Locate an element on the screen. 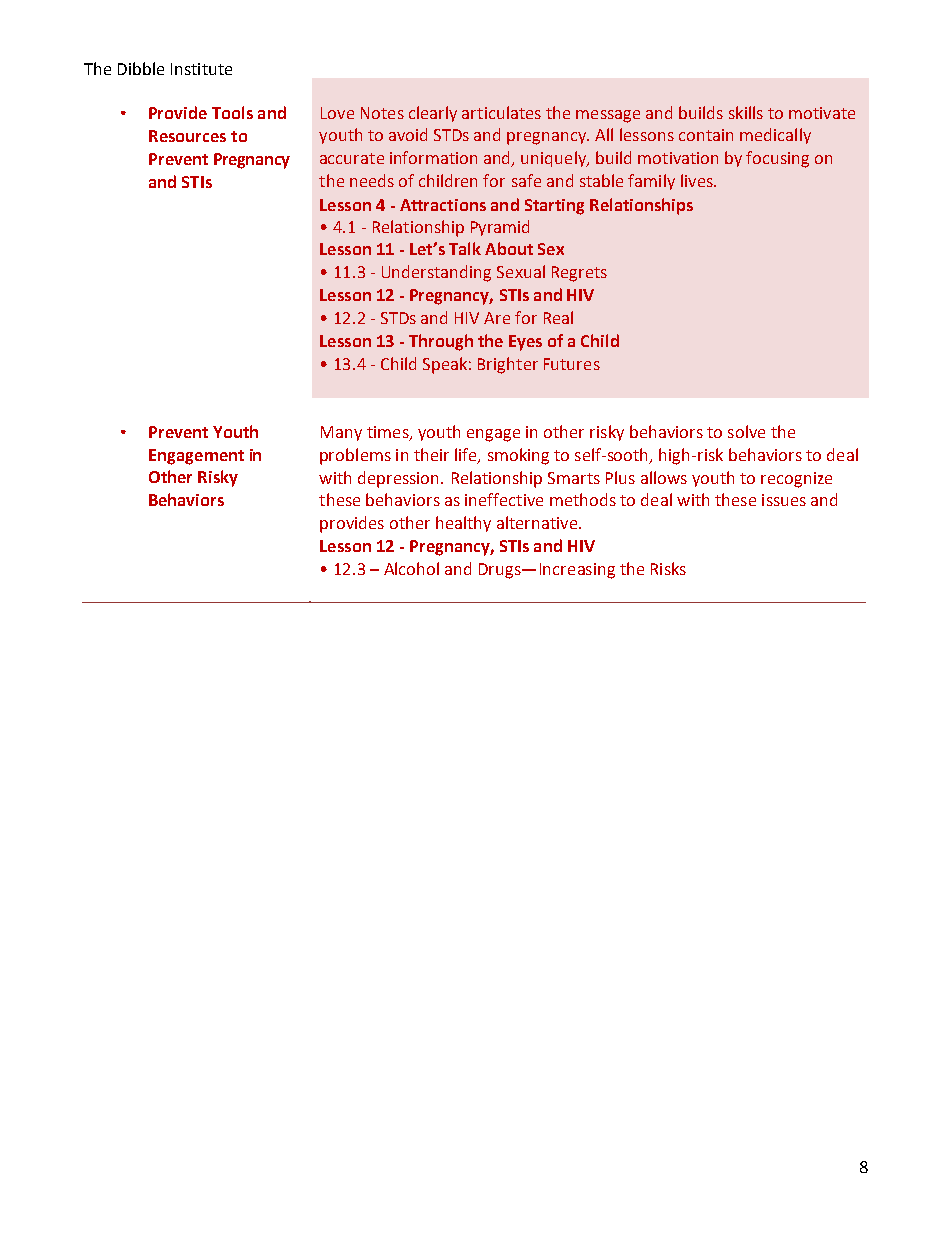 This screenshot has height=1233, width=952. articulates is located at coordinates (501, 112).
